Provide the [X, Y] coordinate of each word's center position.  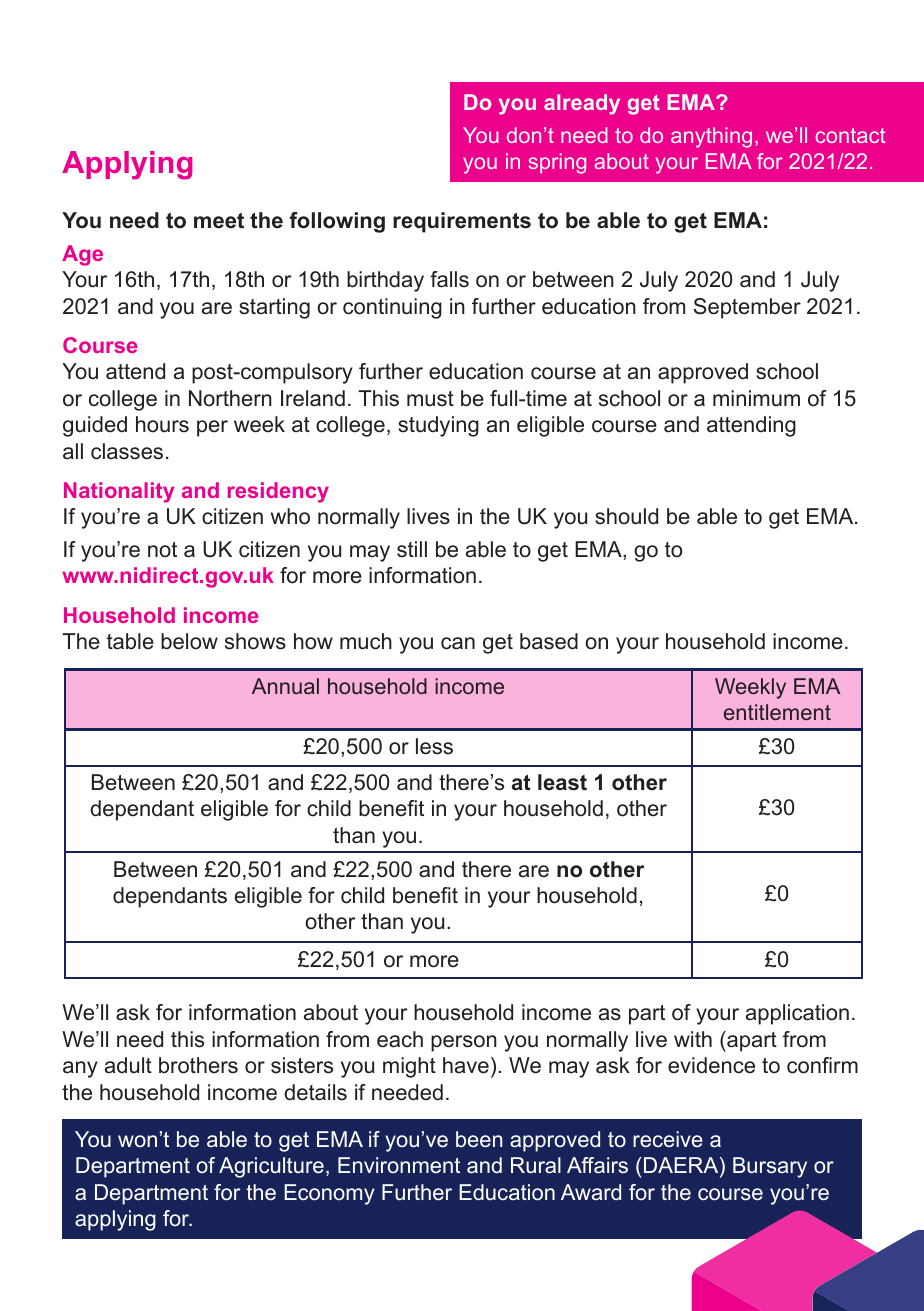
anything [711, 137]
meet [219, 221]
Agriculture [271, 1167]
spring [557, 163]
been [479, 1139]
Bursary [770, 1167]
